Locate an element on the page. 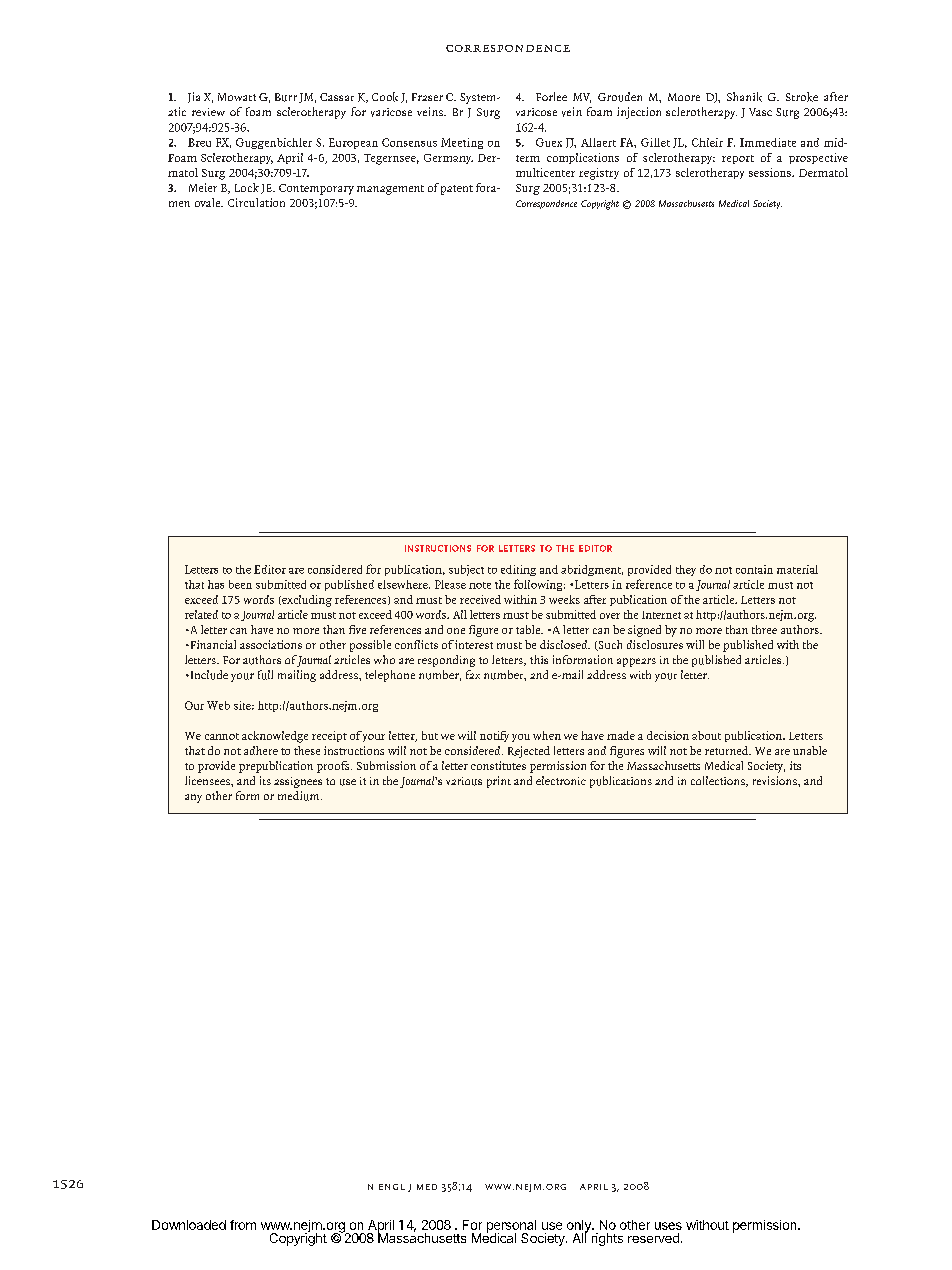 This page has width=952, height=1270. from is located at coordinates (243, 1225).
